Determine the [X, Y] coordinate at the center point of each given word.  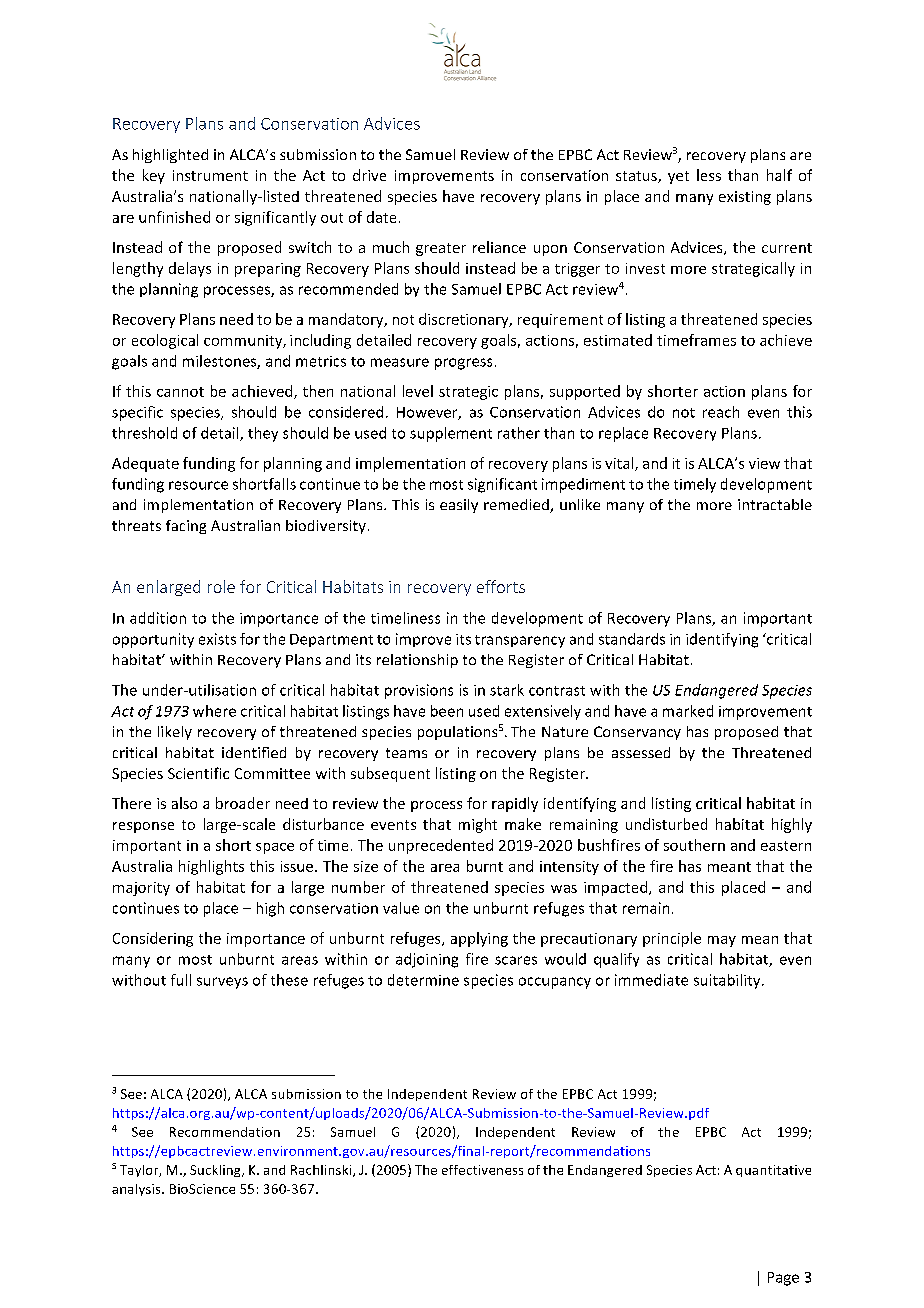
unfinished [174, 217]
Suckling [216, 1171]
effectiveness [482, 1170]
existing [745, 198]
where [214, 711]
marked [688, 711]
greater [441, 249]
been [447, 711]
